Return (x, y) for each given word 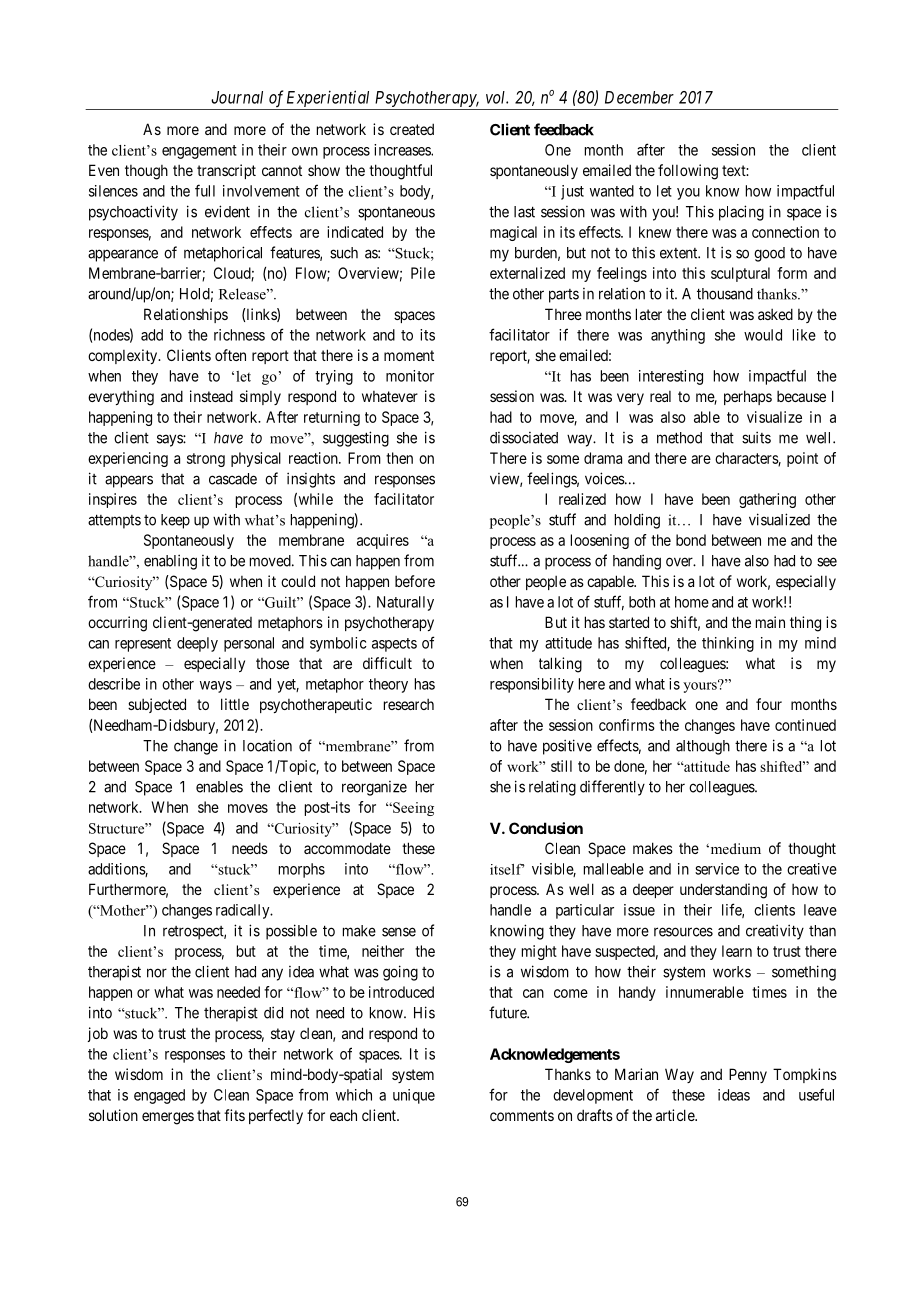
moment (409, 355)
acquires (383, 541)
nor (157, 973)
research (409, 704)
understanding (723, 891)
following (688, 172)
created (412, 129)
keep (175, 521)
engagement (199, 152)
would (763, 335)
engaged (159, 1096)
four (769, 704)
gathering (767, 500)
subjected (157, 705)
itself (507, 869)
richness (239, 335)
